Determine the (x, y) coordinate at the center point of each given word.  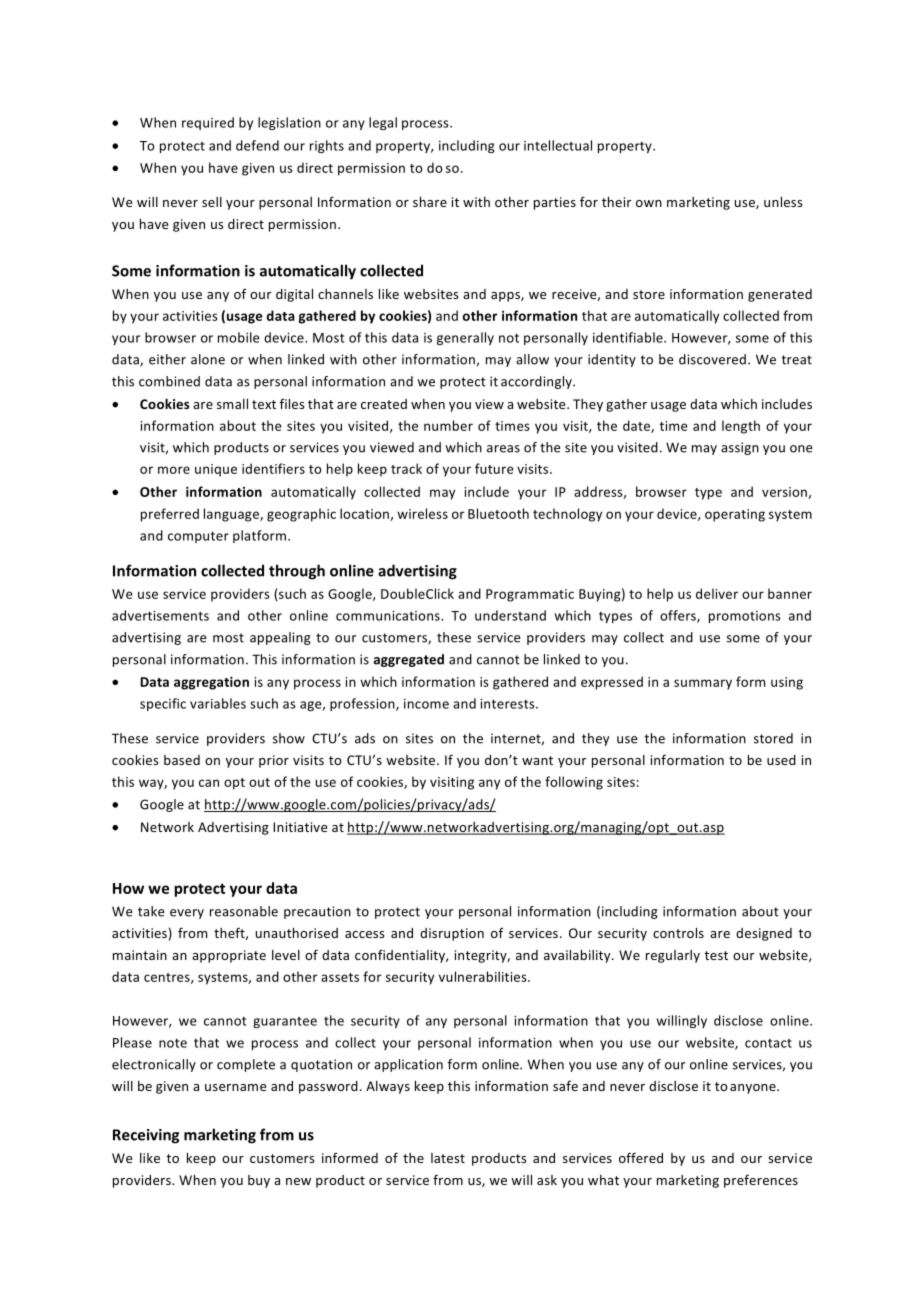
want (537, 760)
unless (783, 202)
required (208, 123)
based (182, 760)
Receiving (146, 1136)
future (494, 468)
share (430, 202)
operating (735, 515)
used (781, 760)
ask (547, 1180)
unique (216, 470)
